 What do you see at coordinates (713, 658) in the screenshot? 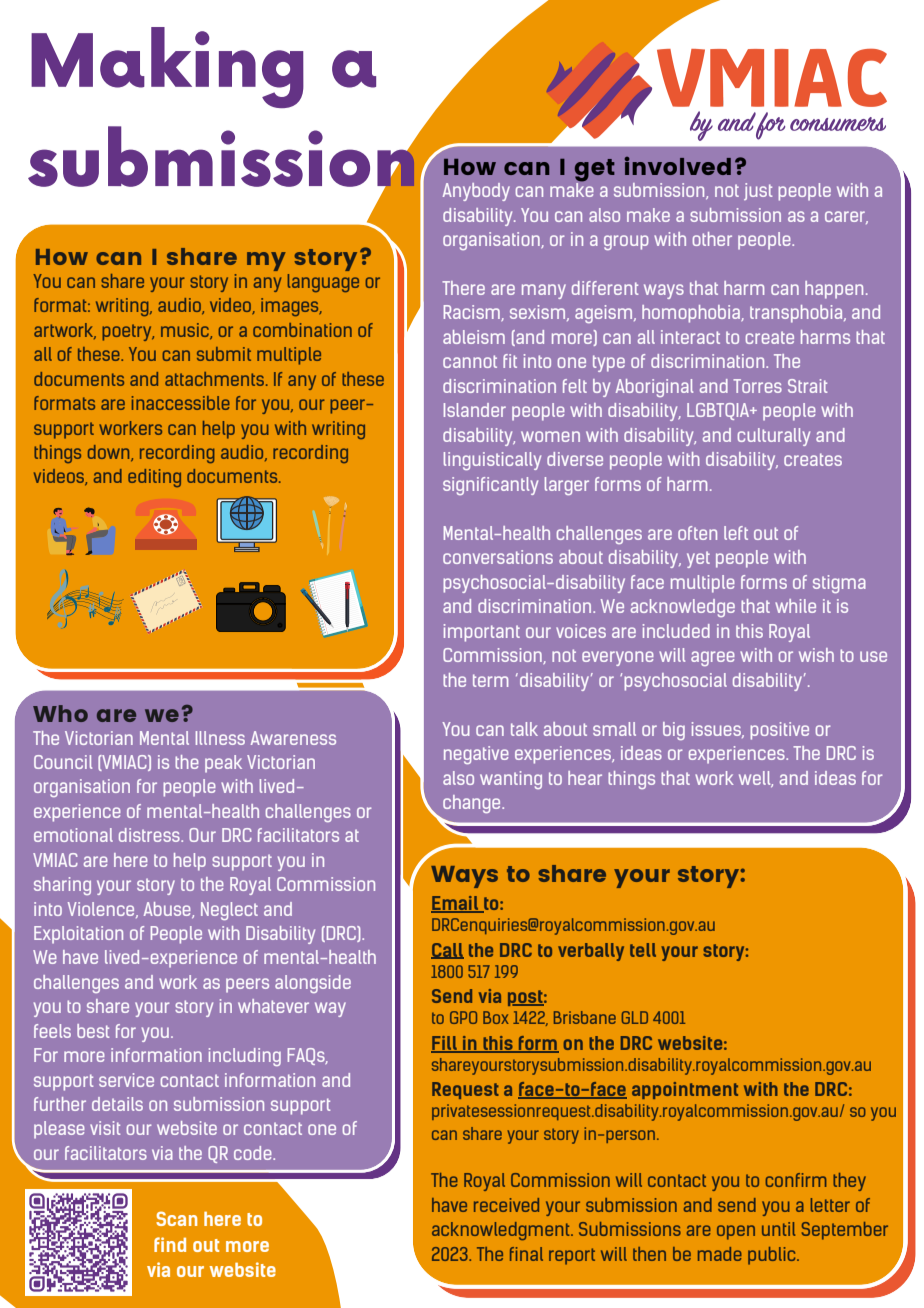
I see `agree` at bounding box center [713, 658].
